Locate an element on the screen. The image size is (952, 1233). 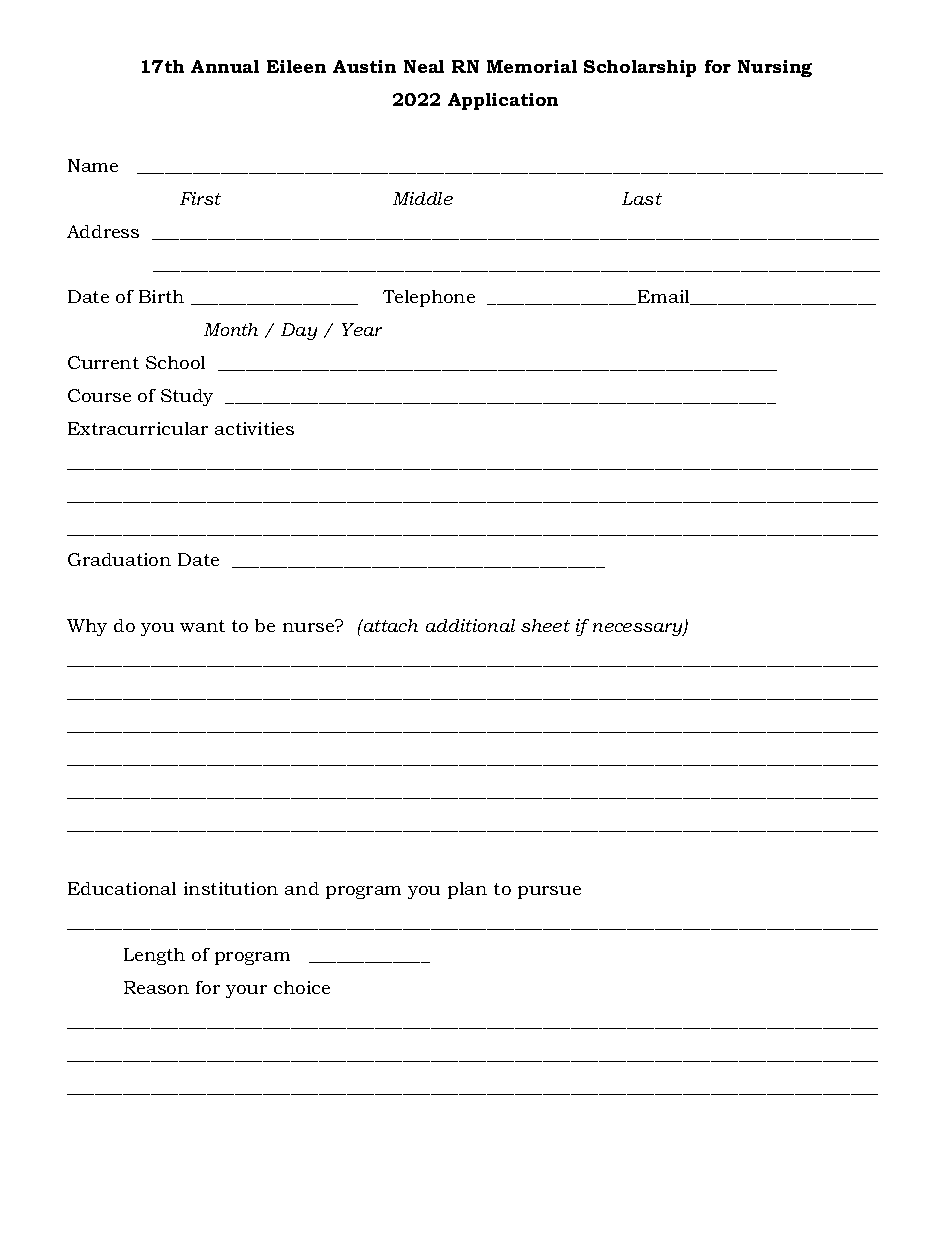
Neal is located at coordinates (424, 66).
